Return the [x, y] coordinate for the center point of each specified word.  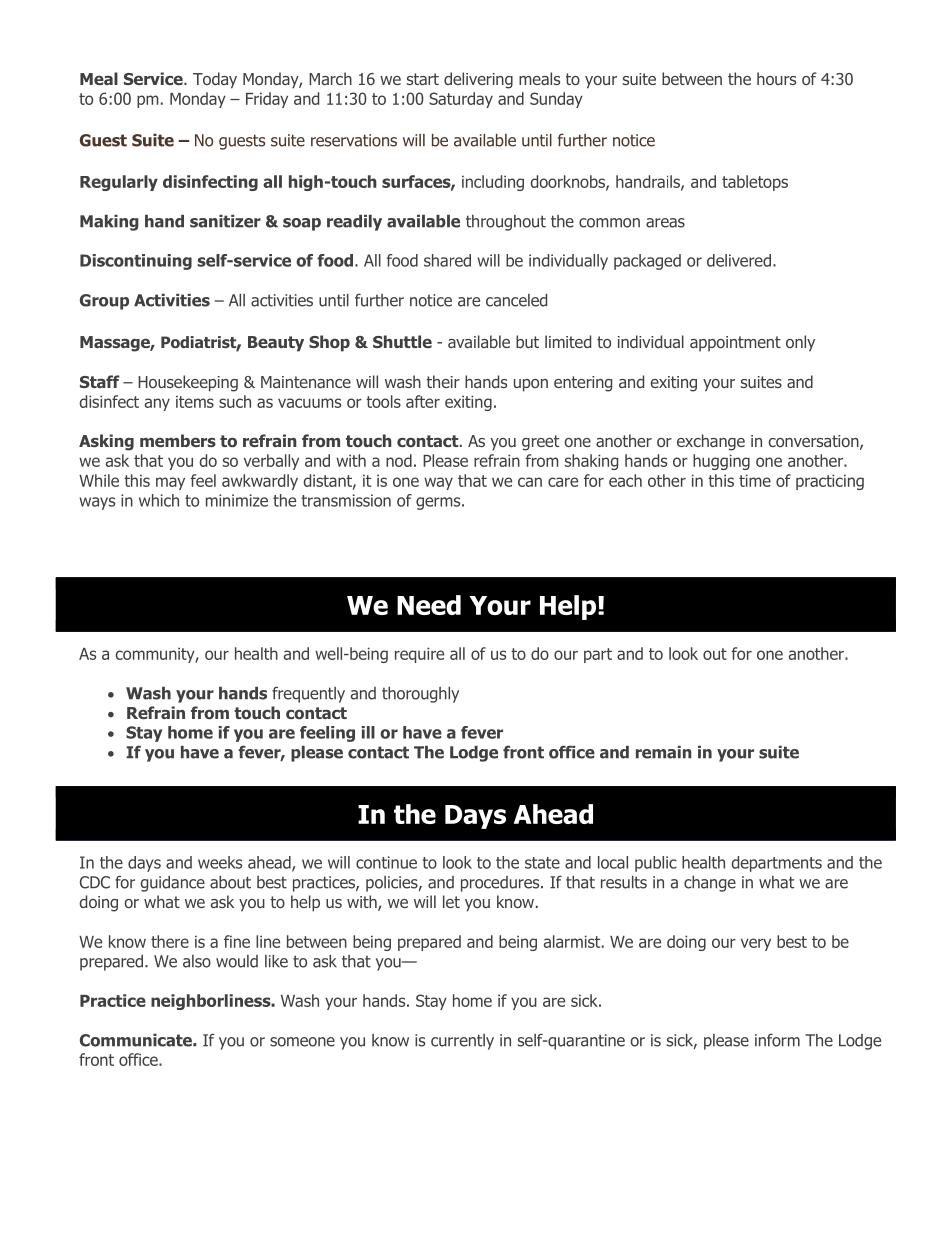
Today [215, 80]
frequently [308, 694]
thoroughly [420, 695]
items [195, 401]
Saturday [461, 100]
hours [776, 78]
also [197, 961]
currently [462, 1042]
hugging [721, 462]
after [423, 401]
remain [664, 752]
